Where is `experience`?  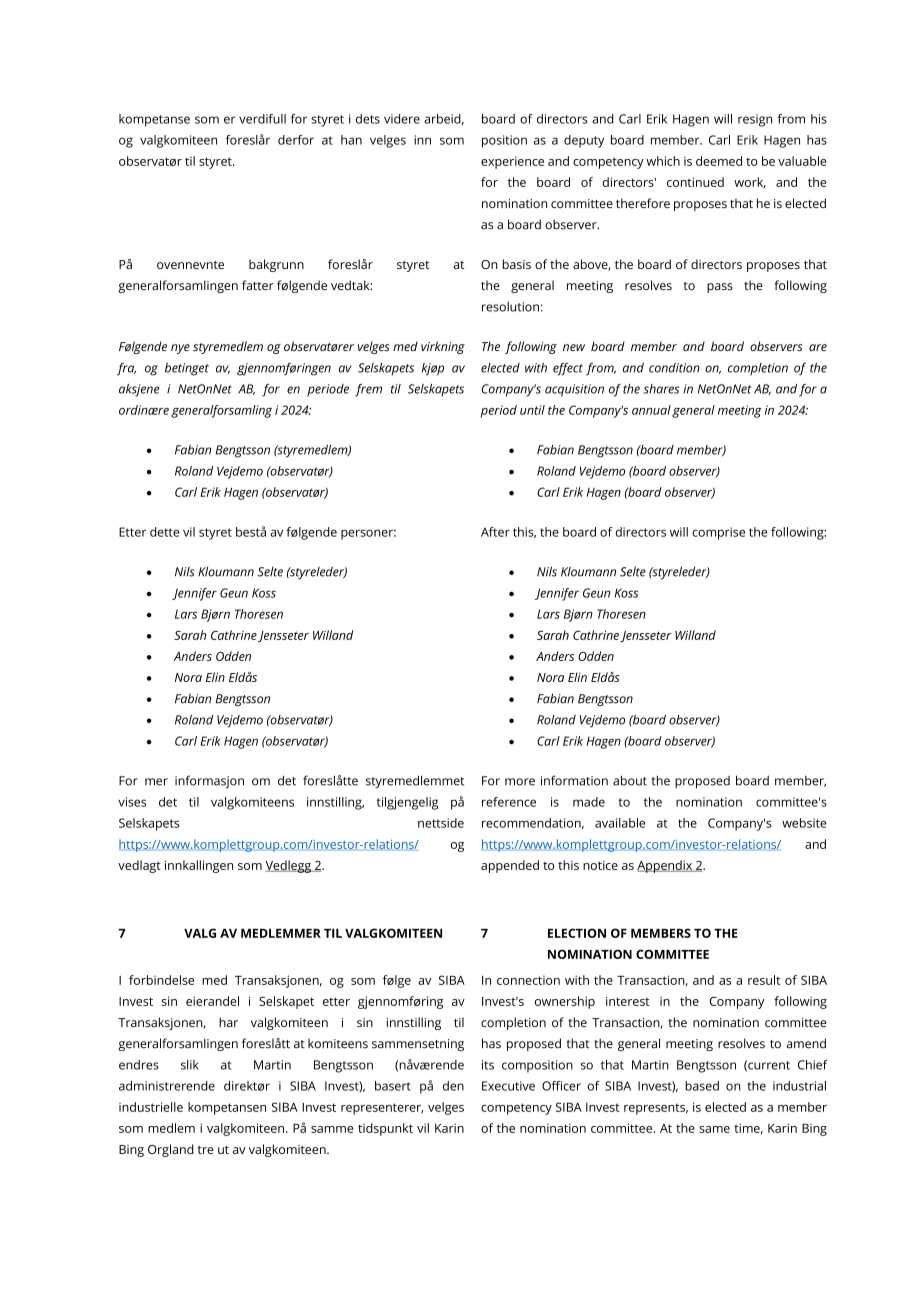
experience is located at coordinates (512, 162).
